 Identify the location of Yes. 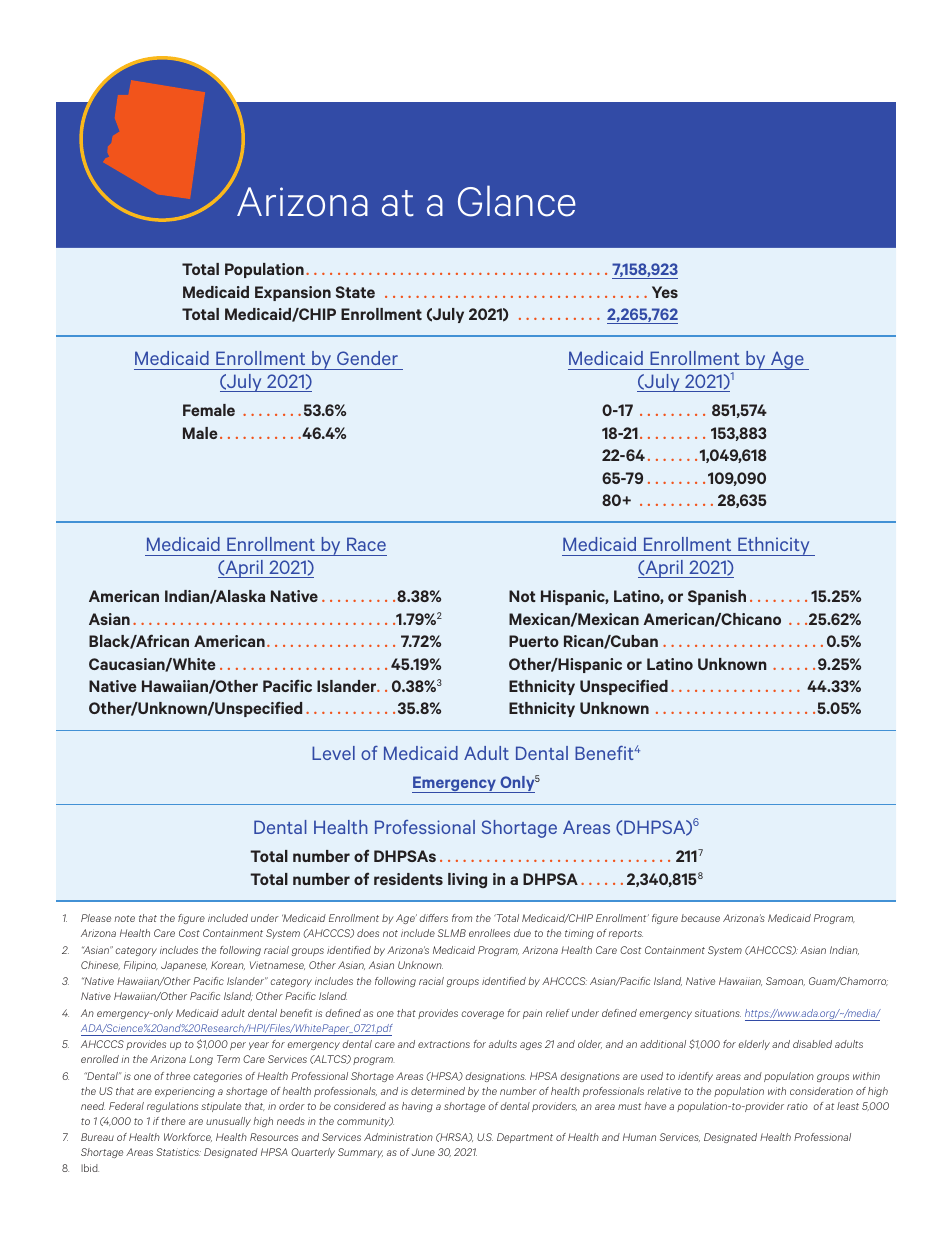
(665, 292).
